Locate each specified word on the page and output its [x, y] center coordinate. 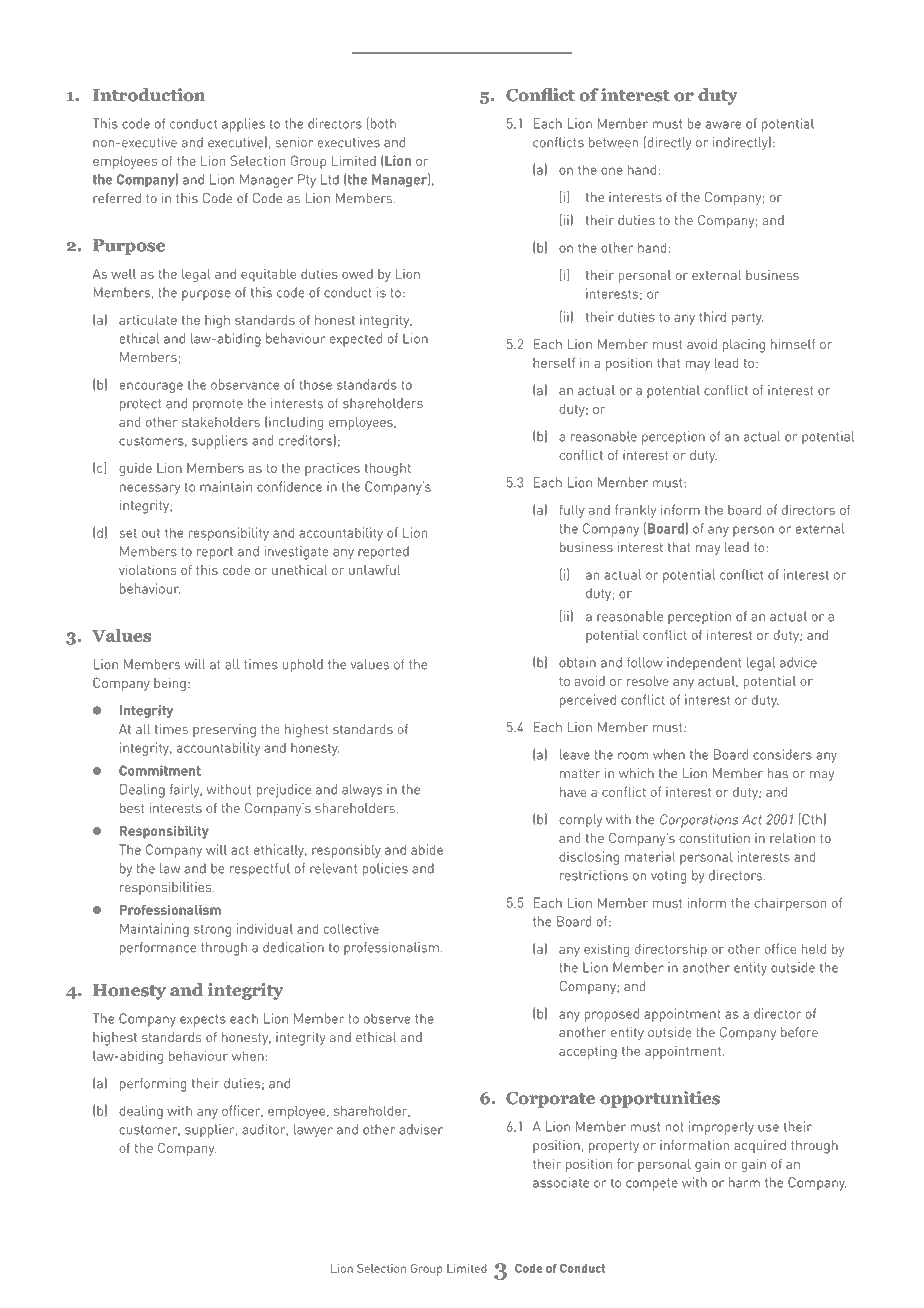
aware [723, 125]
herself [554, 362]
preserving [224, 731]
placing [744, 346]
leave [575, 754]
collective [351, 928]
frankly [635, 511]
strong [212, 931]
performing [153, 1085]
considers [782, 754]
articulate [148, 320]
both [383, 123]
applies [243, 125]
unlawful [375, 570]
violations [147, 570]
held [814, 949]
